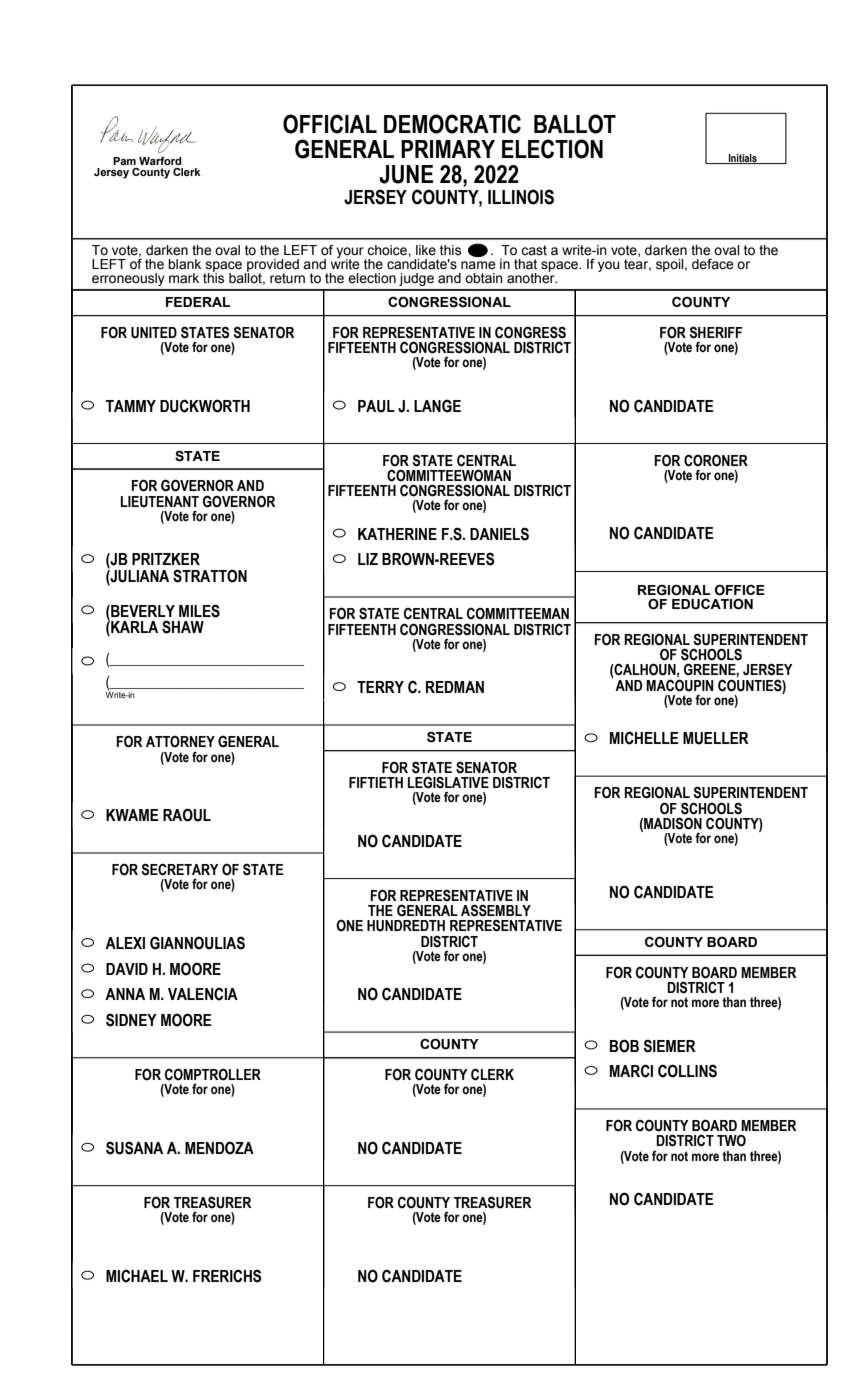 This document has height=1400, width=849. I want to click on PRIMARY, so click(448, 149).
